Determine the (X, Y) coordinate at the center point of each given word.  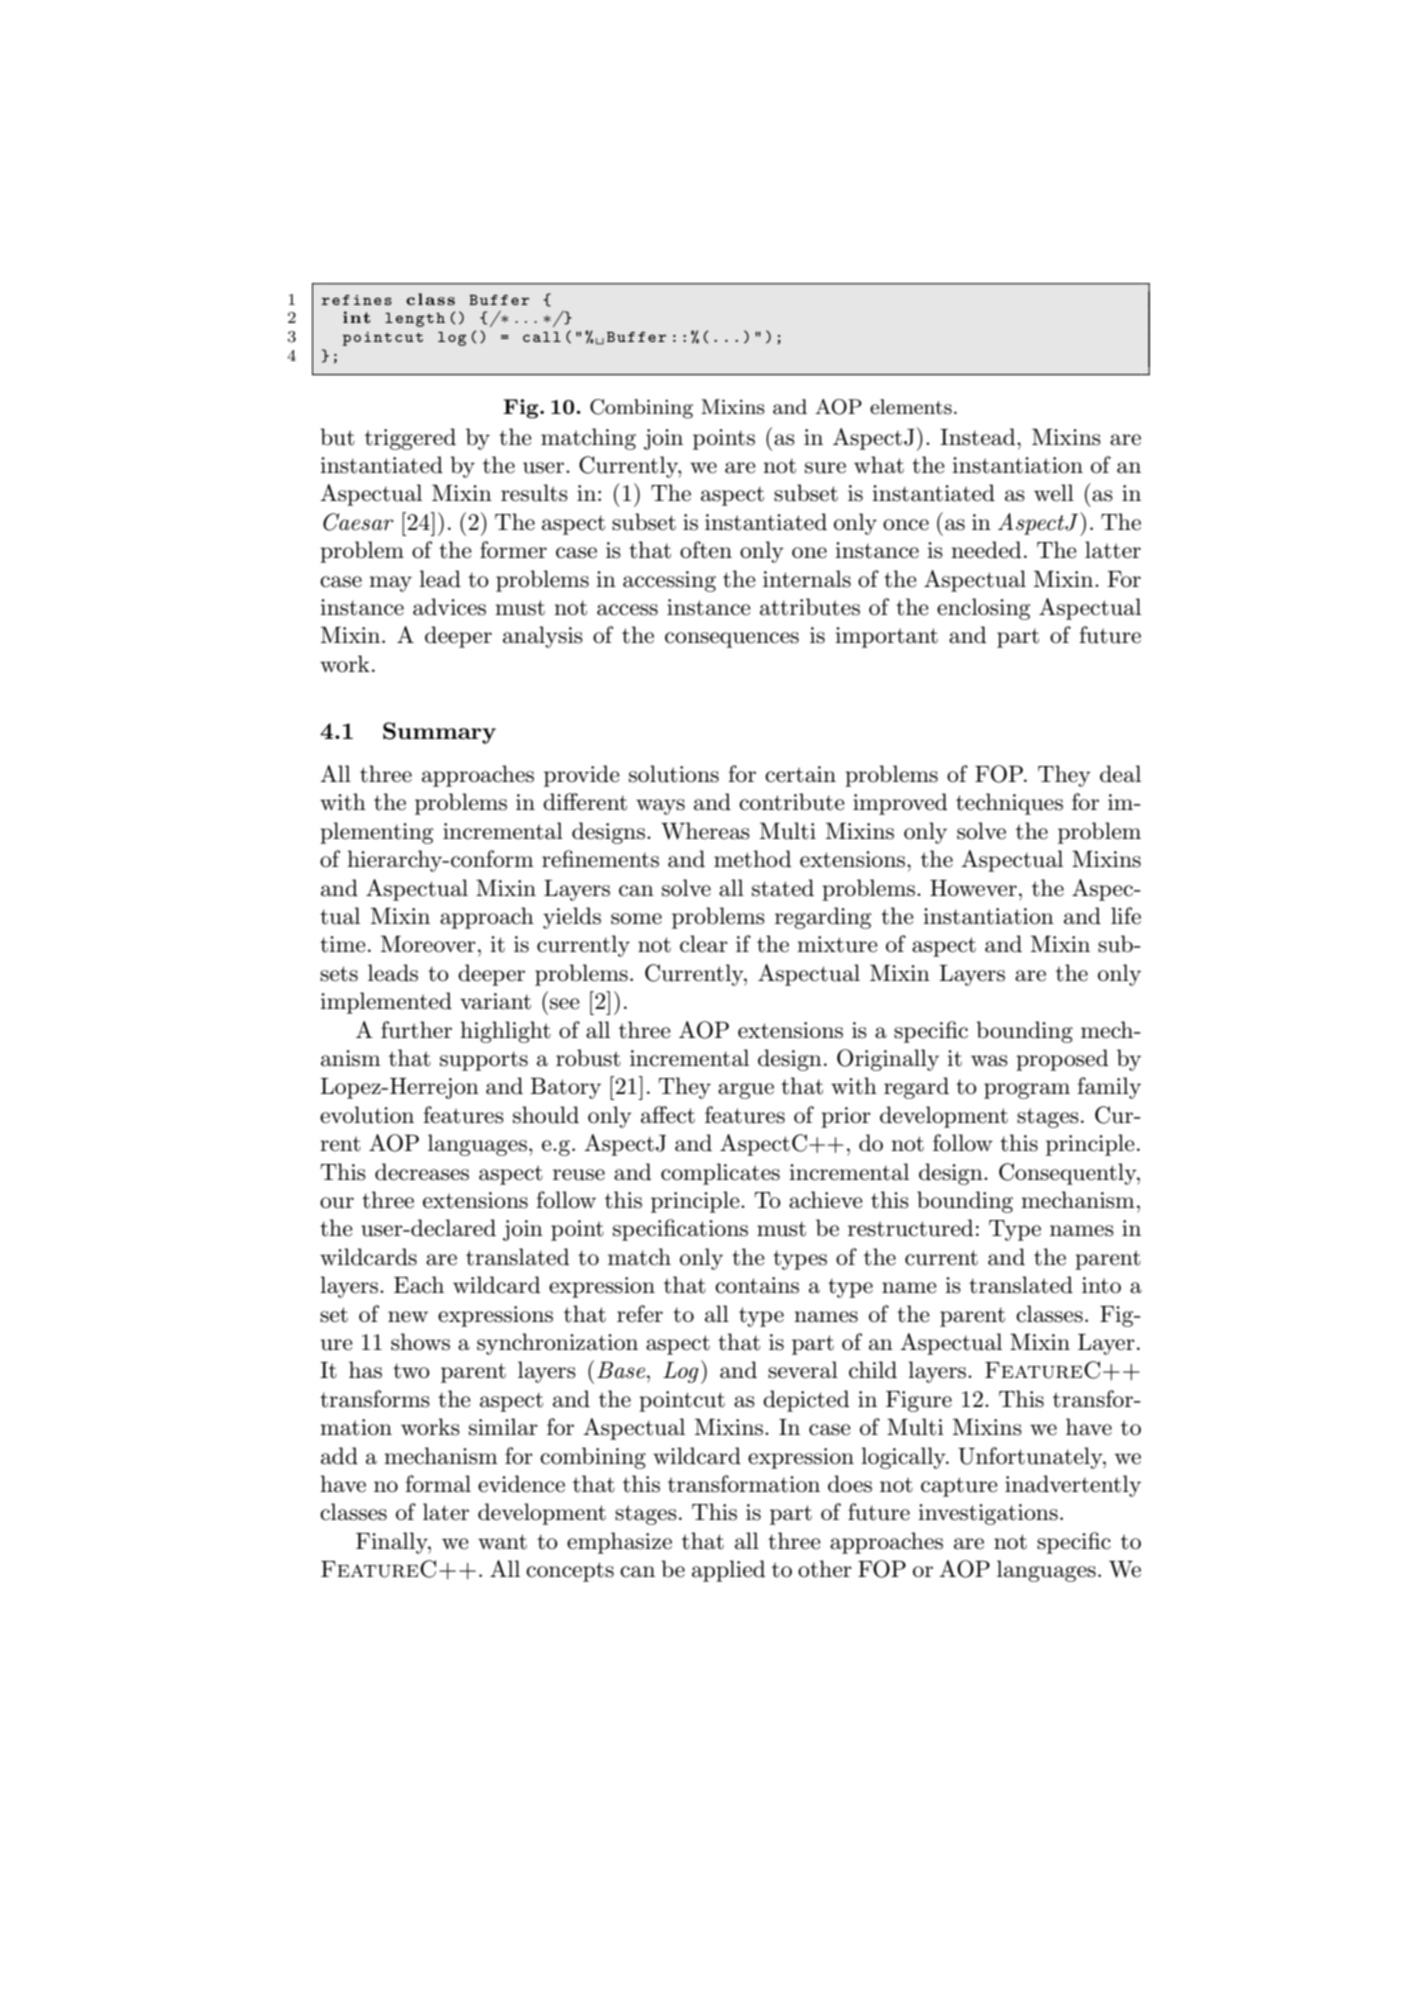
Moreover (428, 944)
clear (704, 944)
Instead (979, 437)
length (415, 320)
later (446, 1512)
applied (728, 1571)
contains (757, 1285)
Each (419, 1285)
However (973, 888)
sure (825, 468)
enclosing (984, 609)
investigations (988, 1514)
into (1101, 1285)
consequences (732, 640)
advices (449, 607)
